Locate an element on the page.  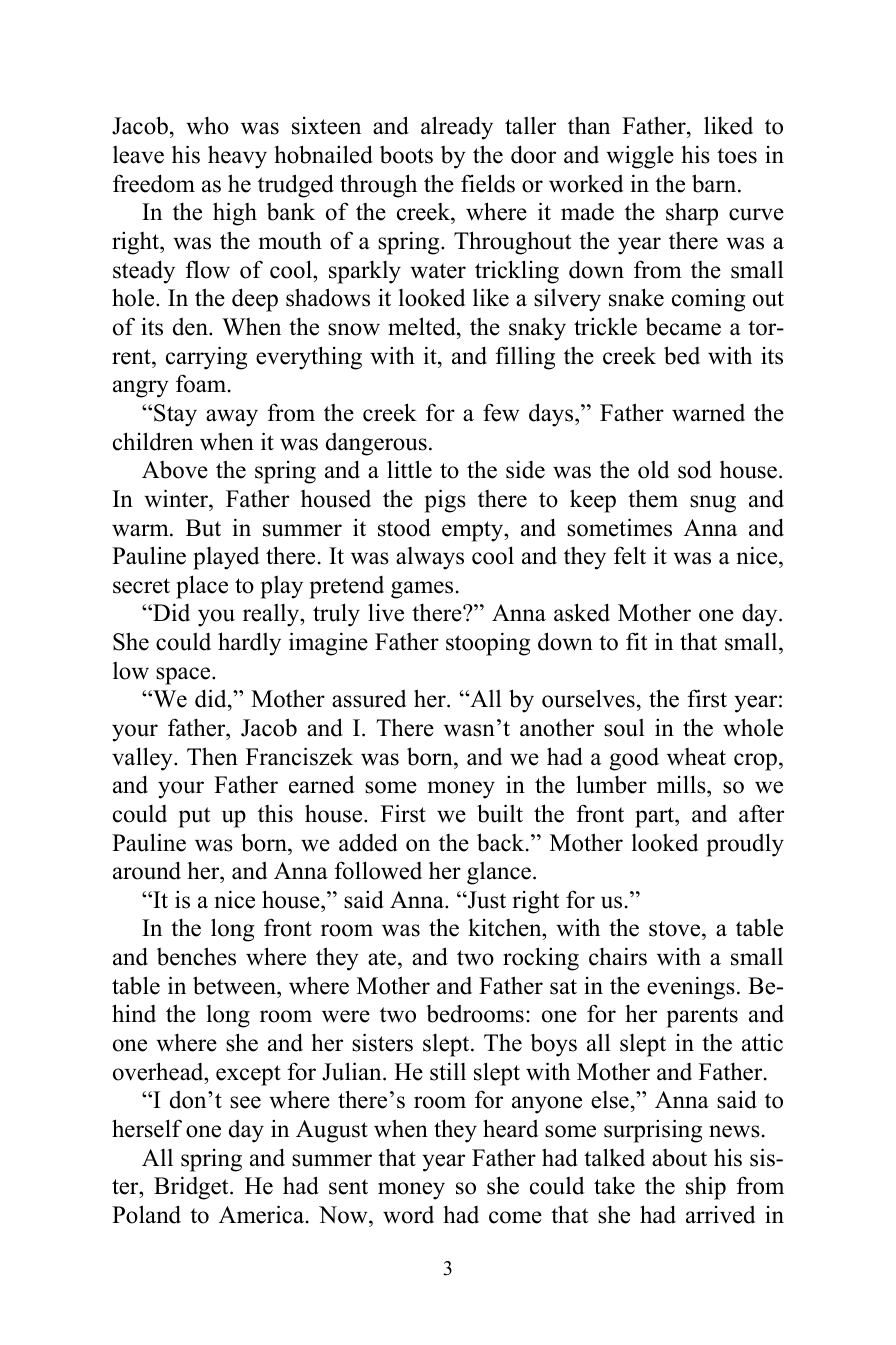
between is located at coordinates (235, 985).
